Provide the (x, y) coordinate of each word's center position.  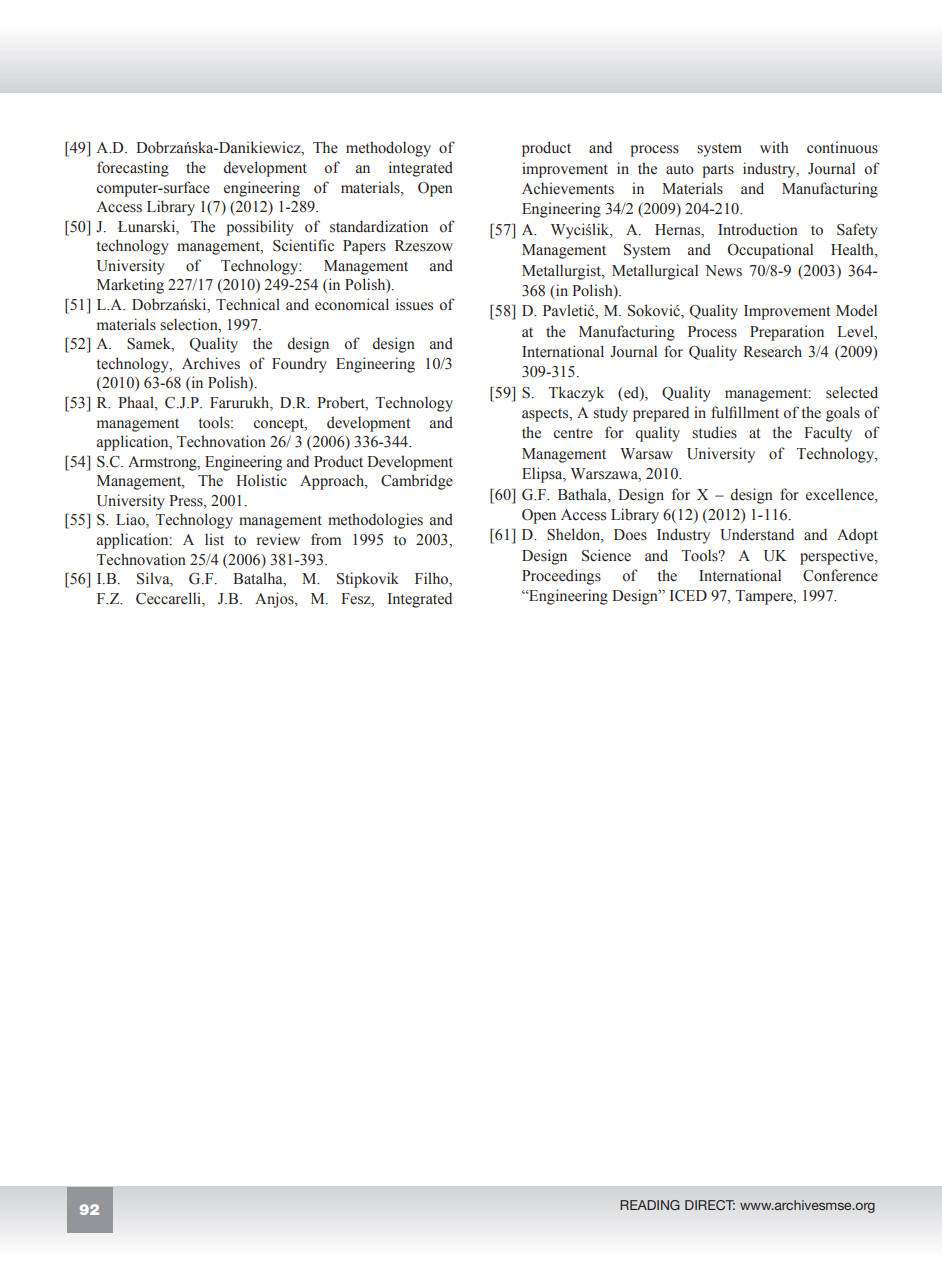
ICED (688, 596)
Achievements (568, 188)
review (278, 539)
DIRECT (710, 1205)
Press (187, 502)
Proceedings (561, 577)
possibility (260, 228)
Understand (757, 534)
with (774, 147)
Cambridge (417, 482)
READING (650, 1205)
